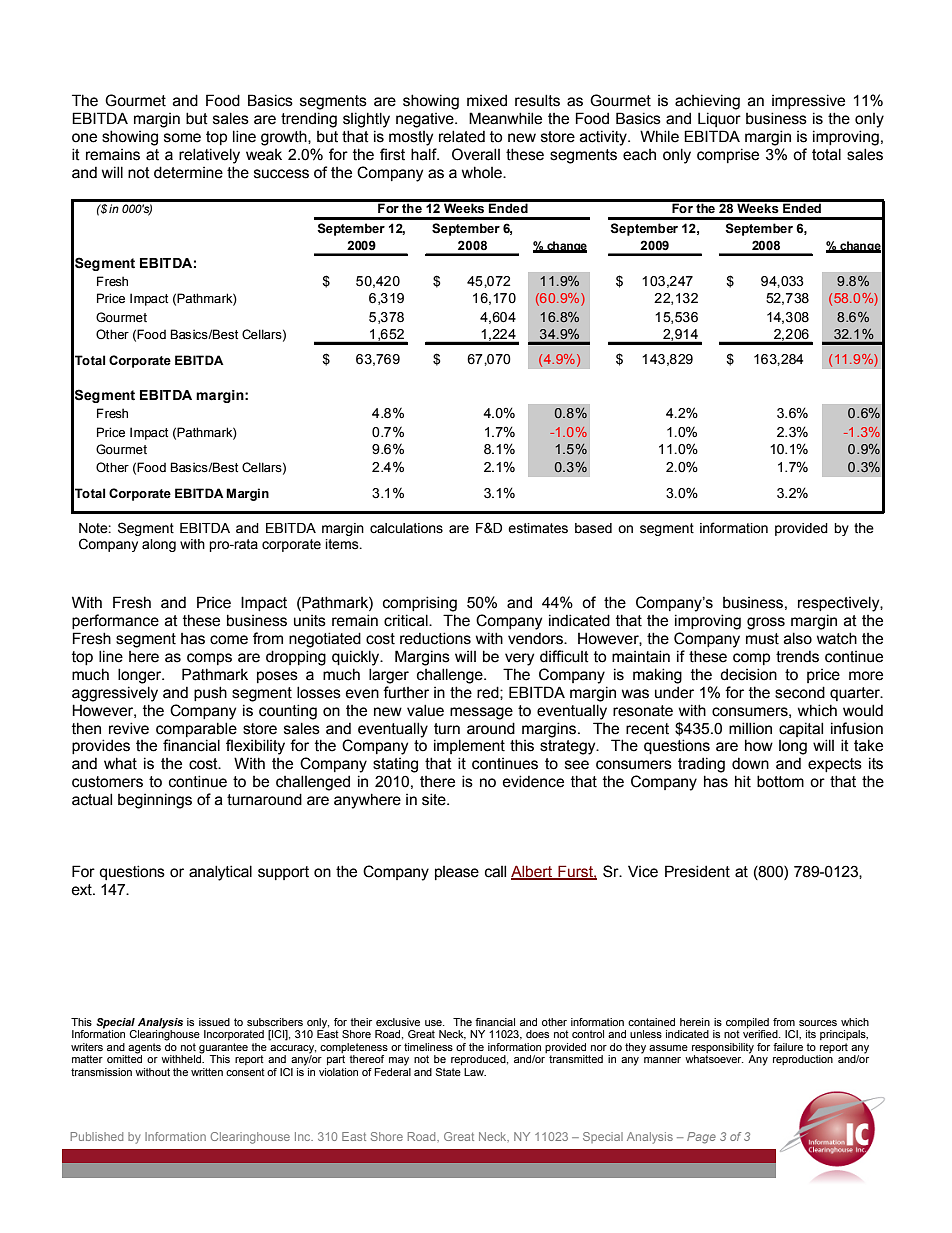 The height and width of the document is (1233, 952). I want to click on written, so click(207, 1072).
